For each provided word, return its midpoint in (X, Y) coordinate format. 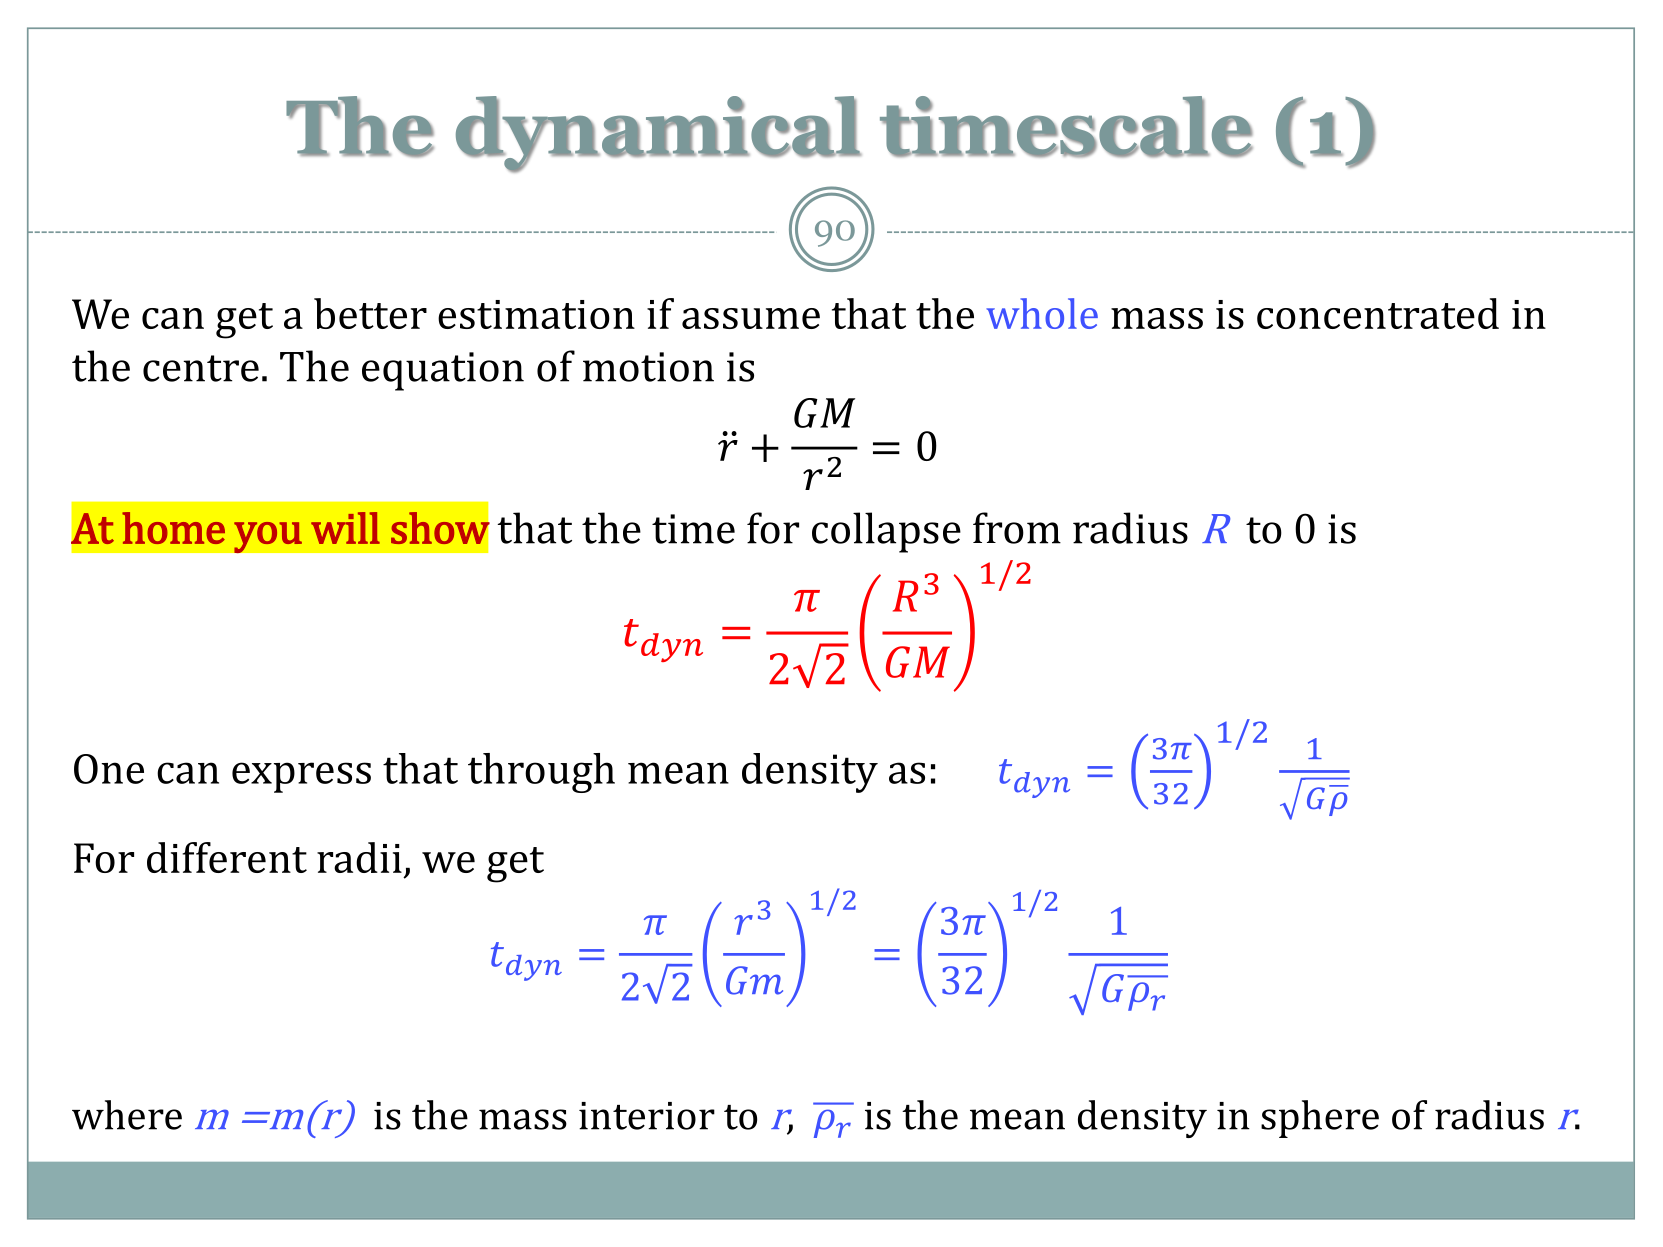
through (541, 773)
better (370, 313)
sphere (1320, 1119)
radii (359, 857)
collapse (886, 532)
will (345, 528)
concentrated (1378, 313)
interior (647, 1116)
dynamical (658, 134)
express (301, 777)
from (1017, 528)
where (127, 1115)
